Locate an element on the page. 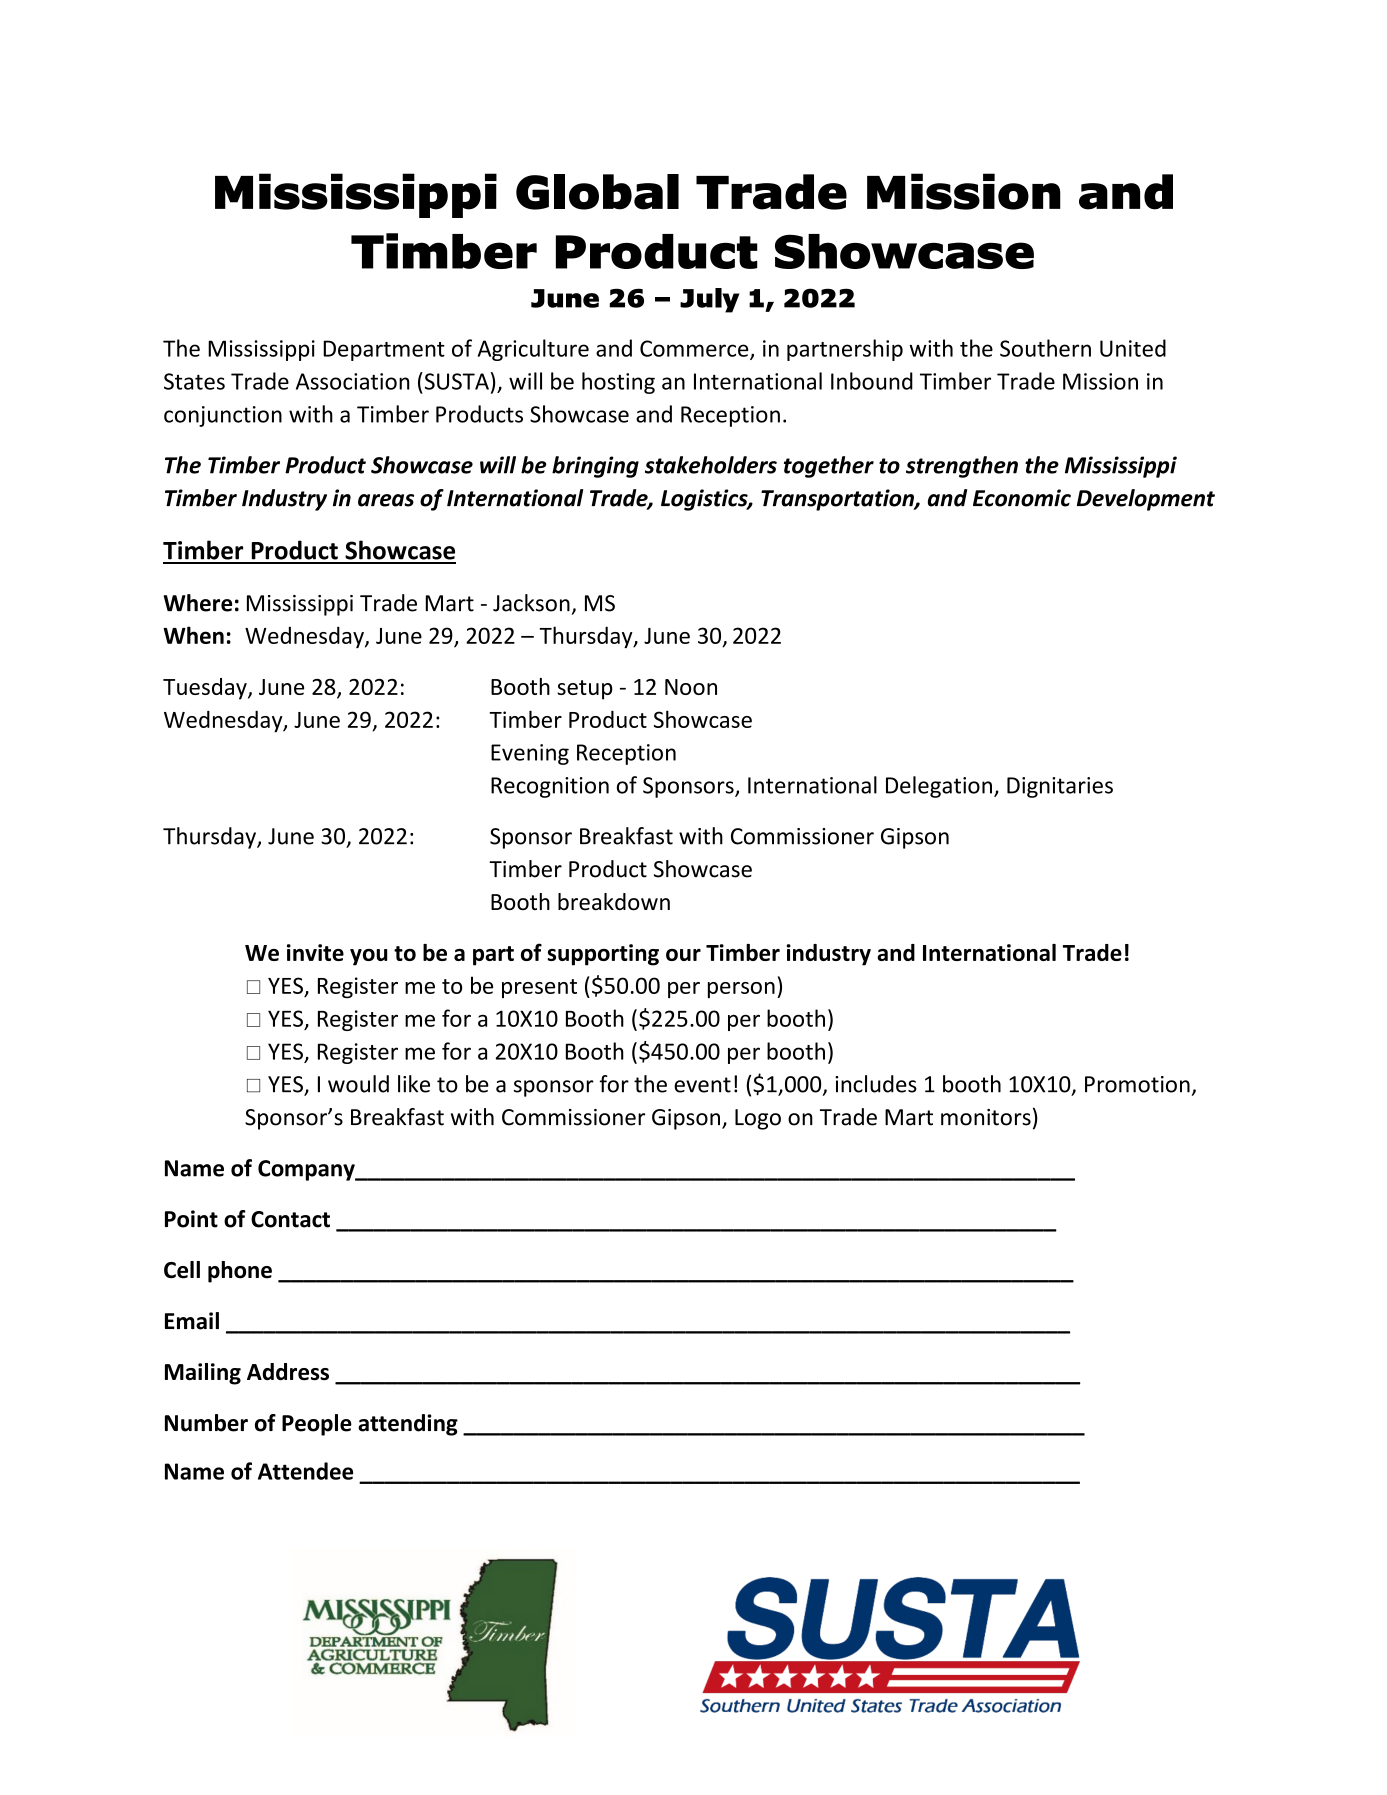  monitors is located at coordinates (986, 1117).
